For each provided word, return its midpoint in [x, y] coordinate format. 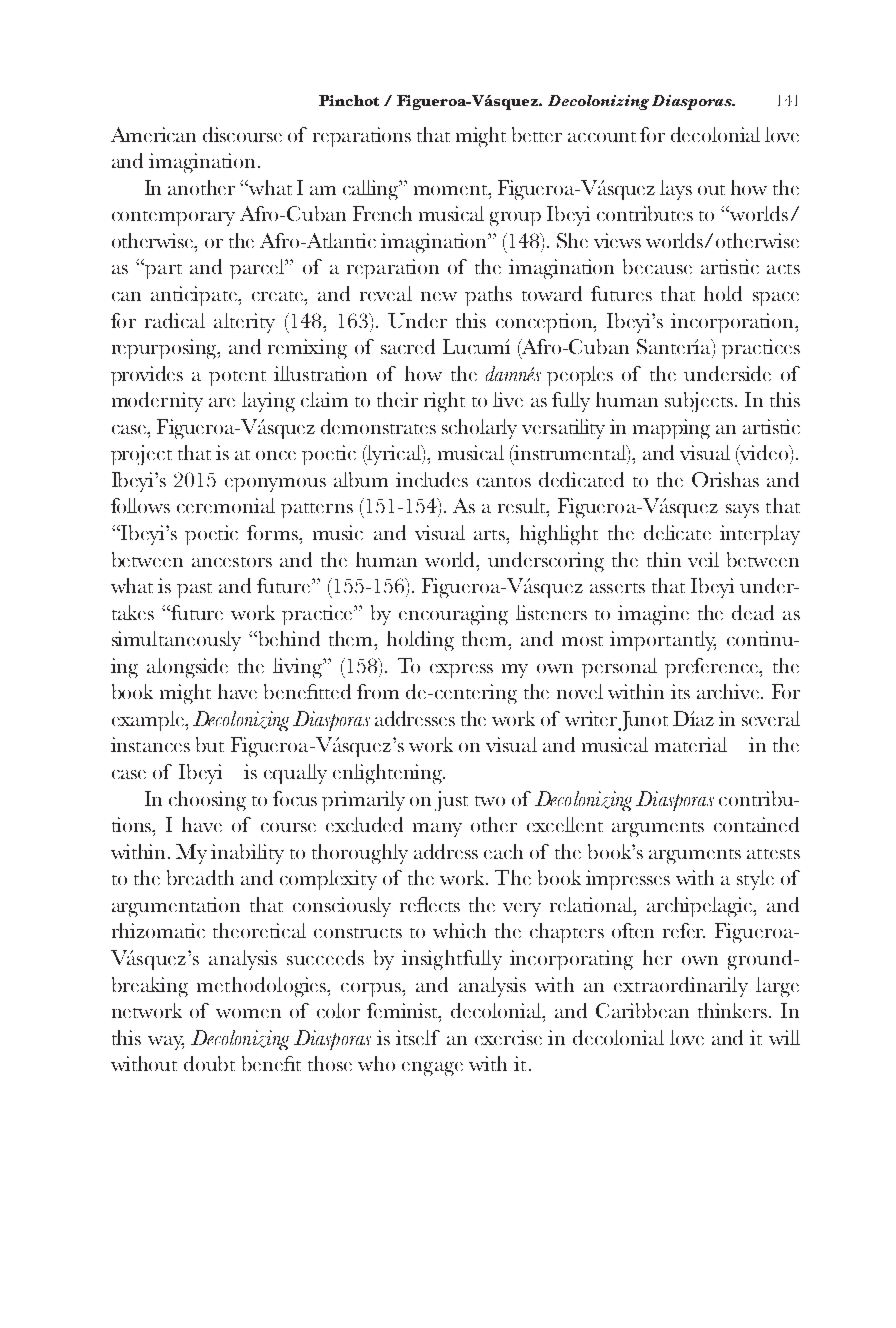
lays [676, 190]
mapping [671, 429]
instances [150, 744]
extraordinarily [681, 987]
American [153, 134]
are [222, 402]
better [537, 134]
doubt [209, 1063]
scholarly [479, 429]
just [451, 801]
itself [418, 1037]
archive [729, 691]
